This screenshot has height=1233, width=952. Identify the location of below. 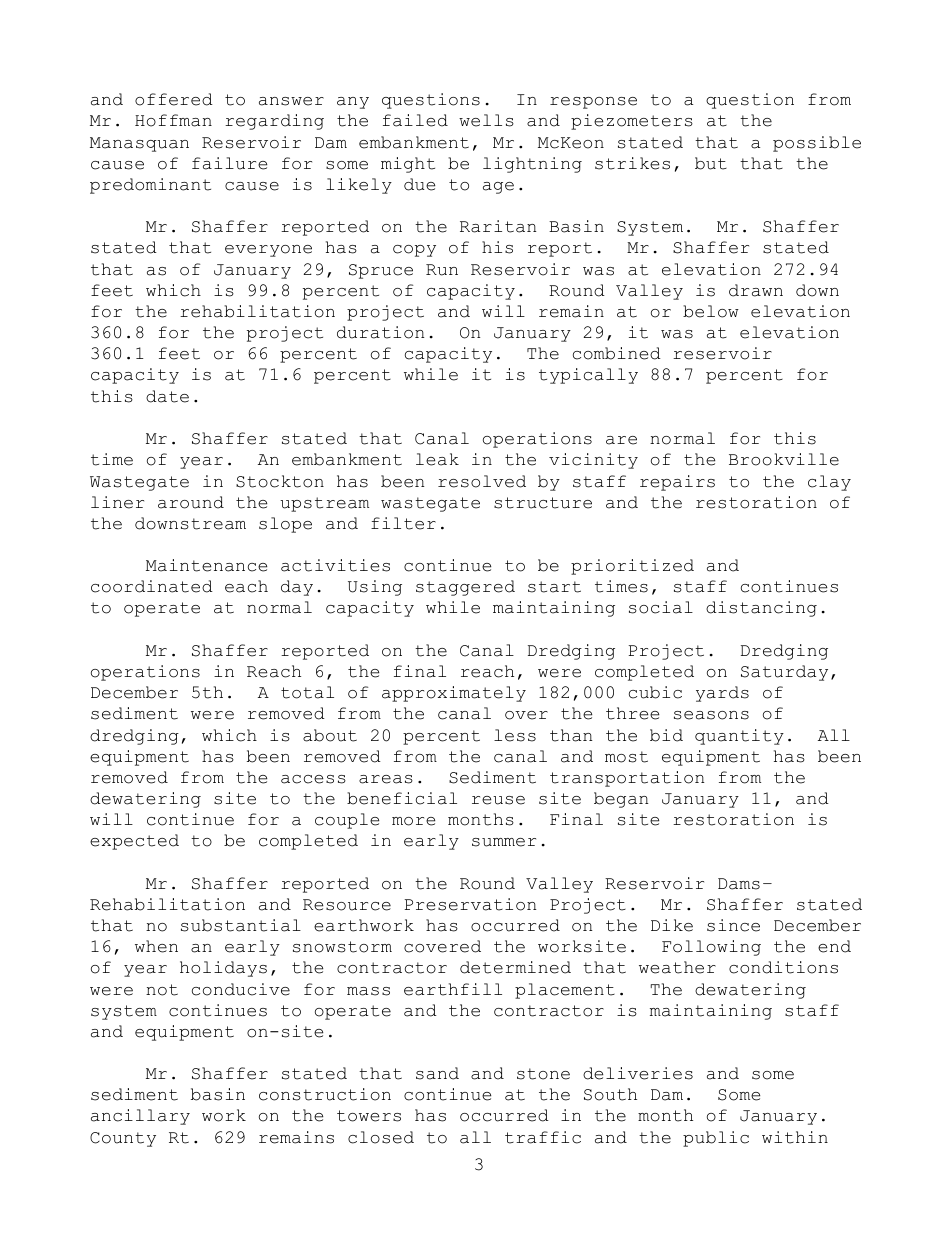
(711, 311).
